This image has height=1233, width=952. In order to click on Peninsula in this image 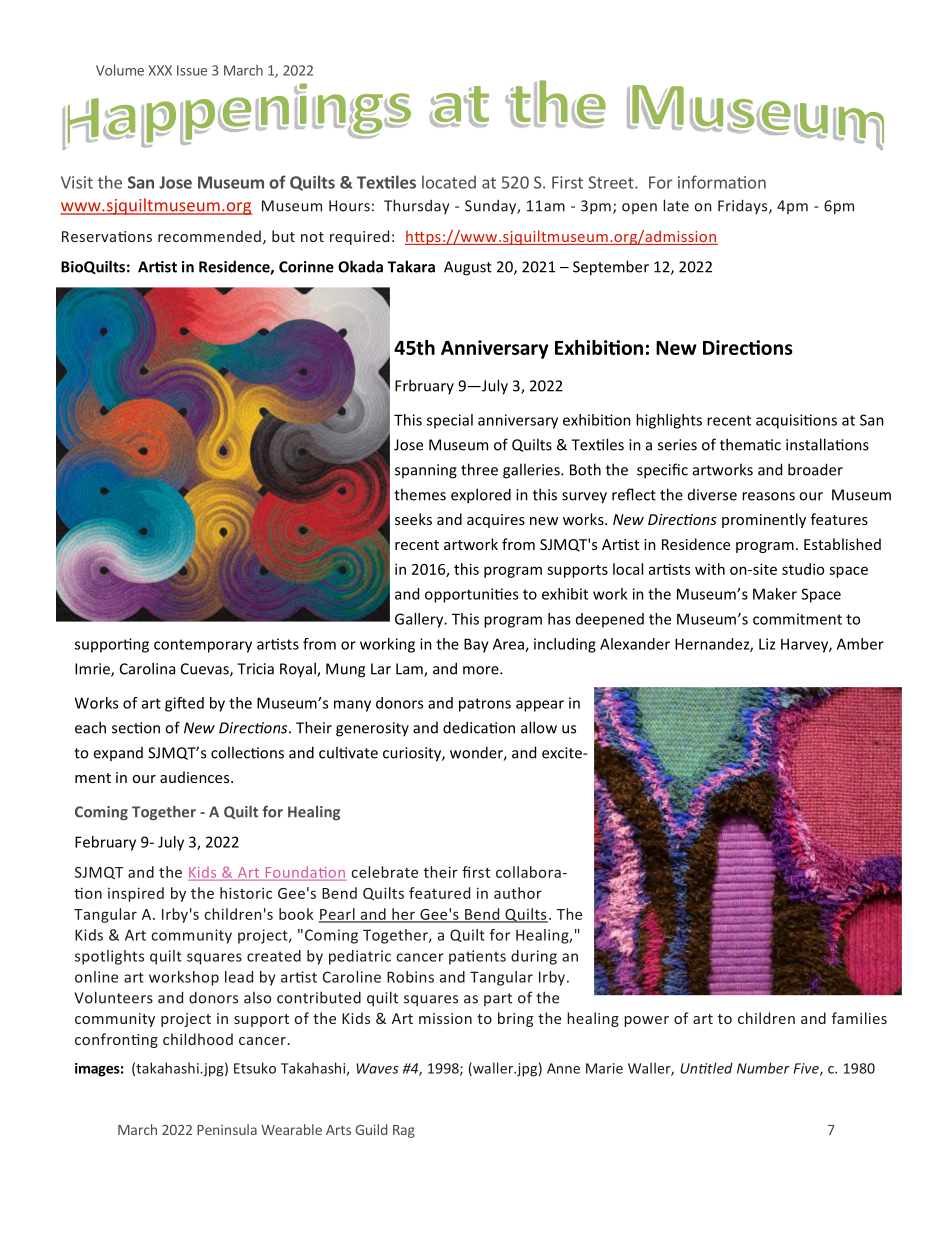, I will do `click(227, 1129)`.
